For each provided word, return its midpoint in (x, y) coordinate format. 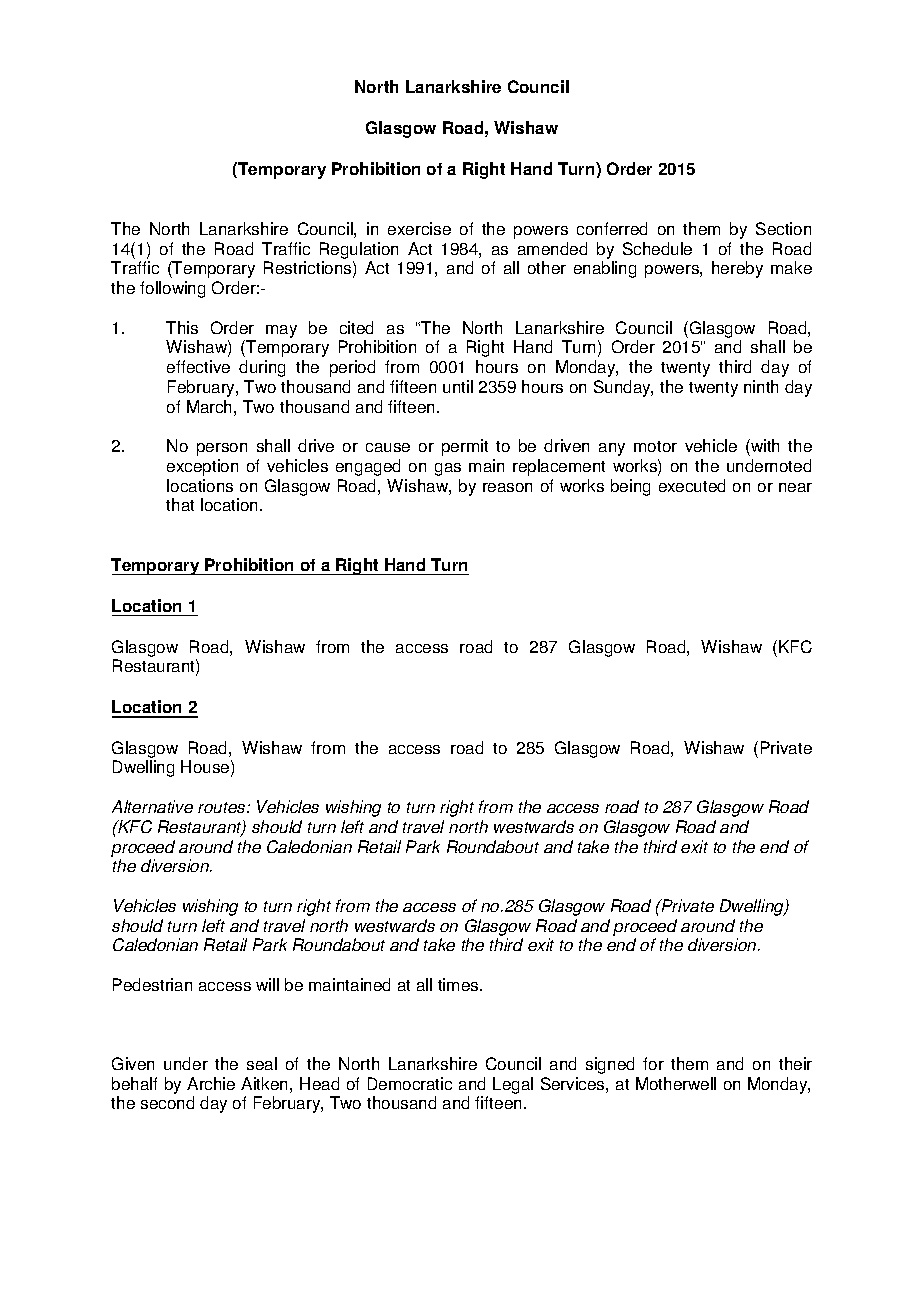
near (795, 487)
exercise (419, 228)
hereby (737, 269)
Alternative (152, 806)
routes (223, 807)
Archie (211, 1083)
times (459, 984)
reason (507, 487)
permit (465, 447)
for (653, 1063)
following (172, 289)
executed (692, 485)
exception (202, 467)
